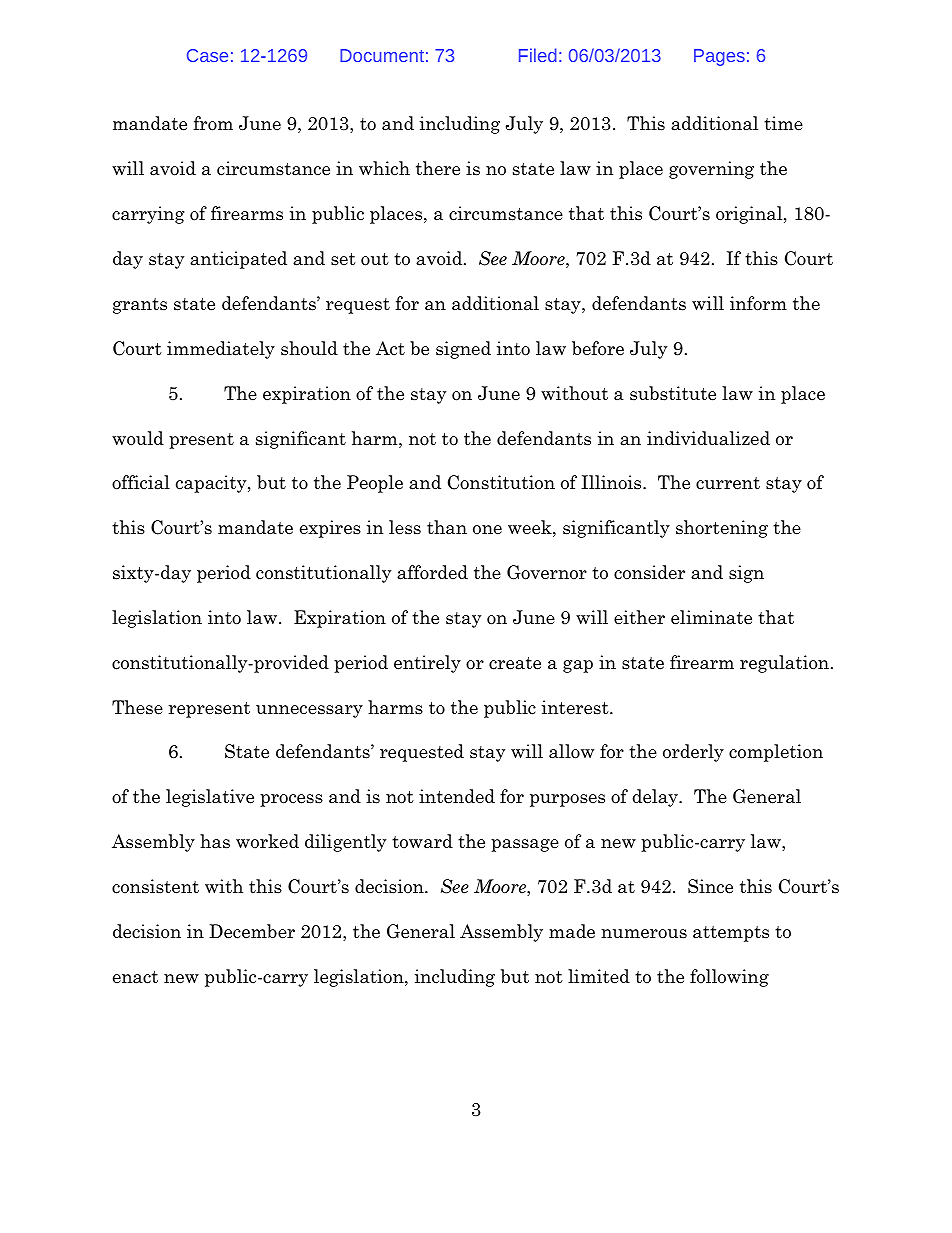 This screenshot has width=952, height=1233. Describe the element at coordinates (711, 617) in the screenshot. I see `eliminate` at that location.
